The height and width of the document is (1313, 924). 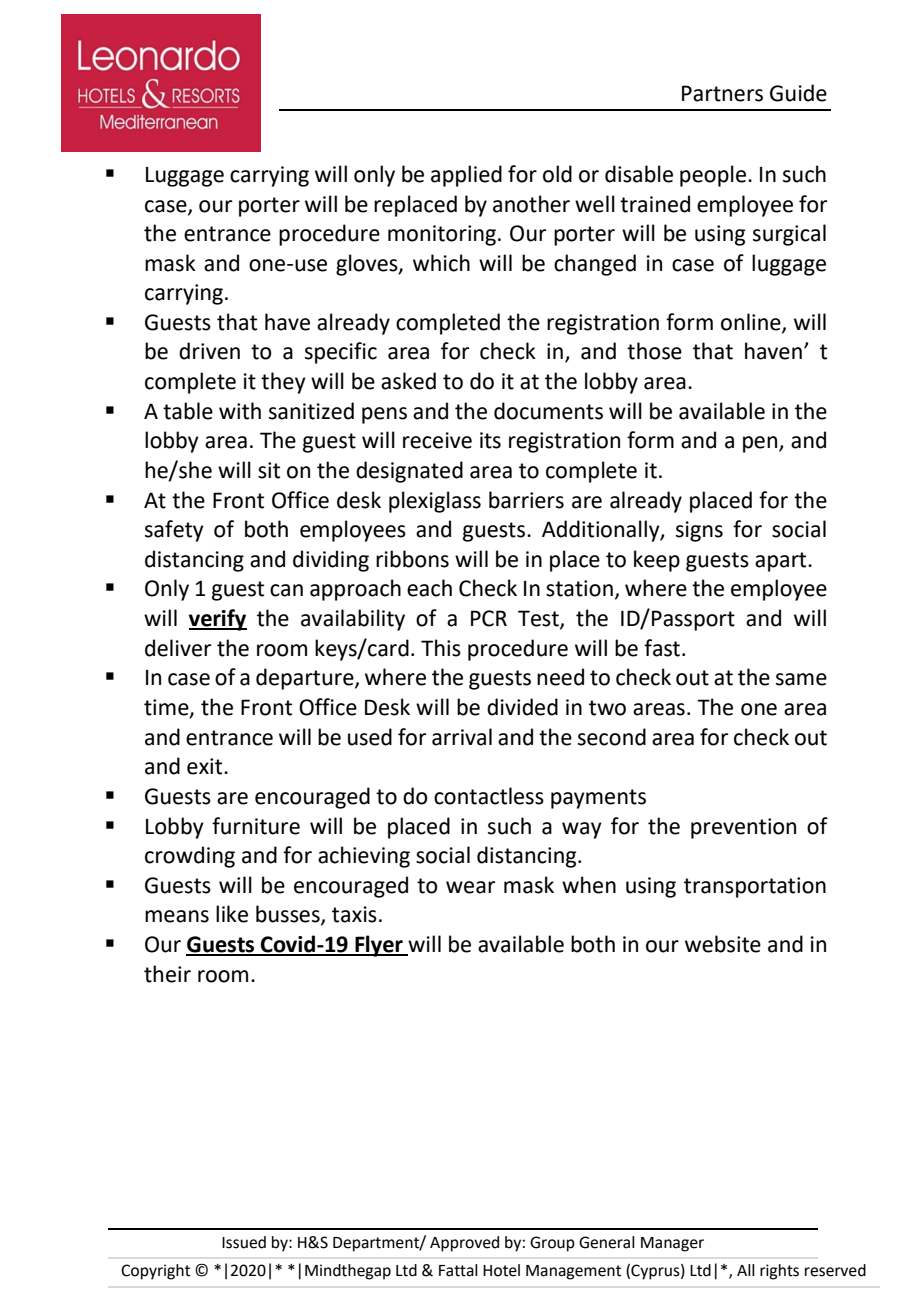 I want to click on old, so click(x=557, y=174).
